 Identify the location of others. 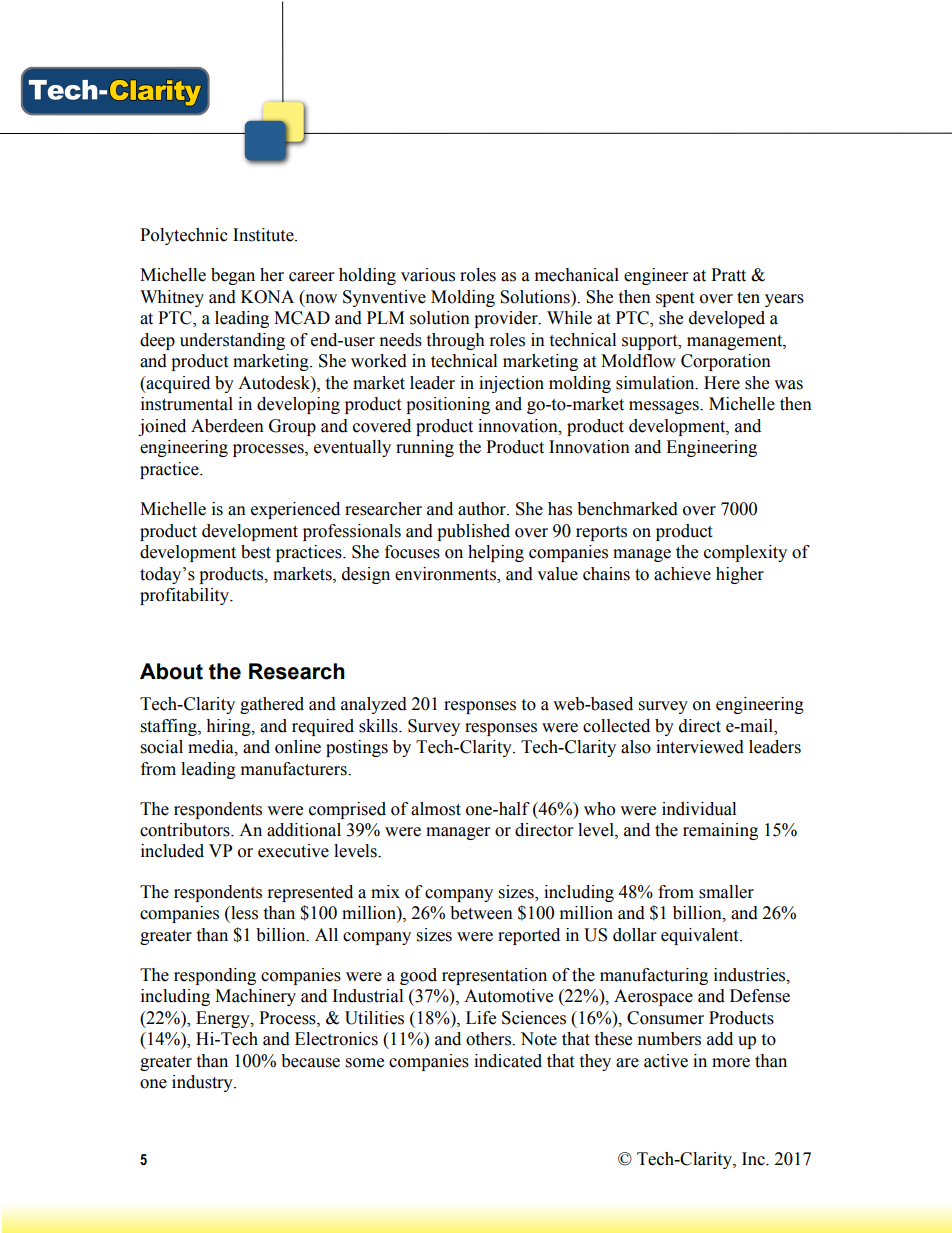
(489, 1039).
